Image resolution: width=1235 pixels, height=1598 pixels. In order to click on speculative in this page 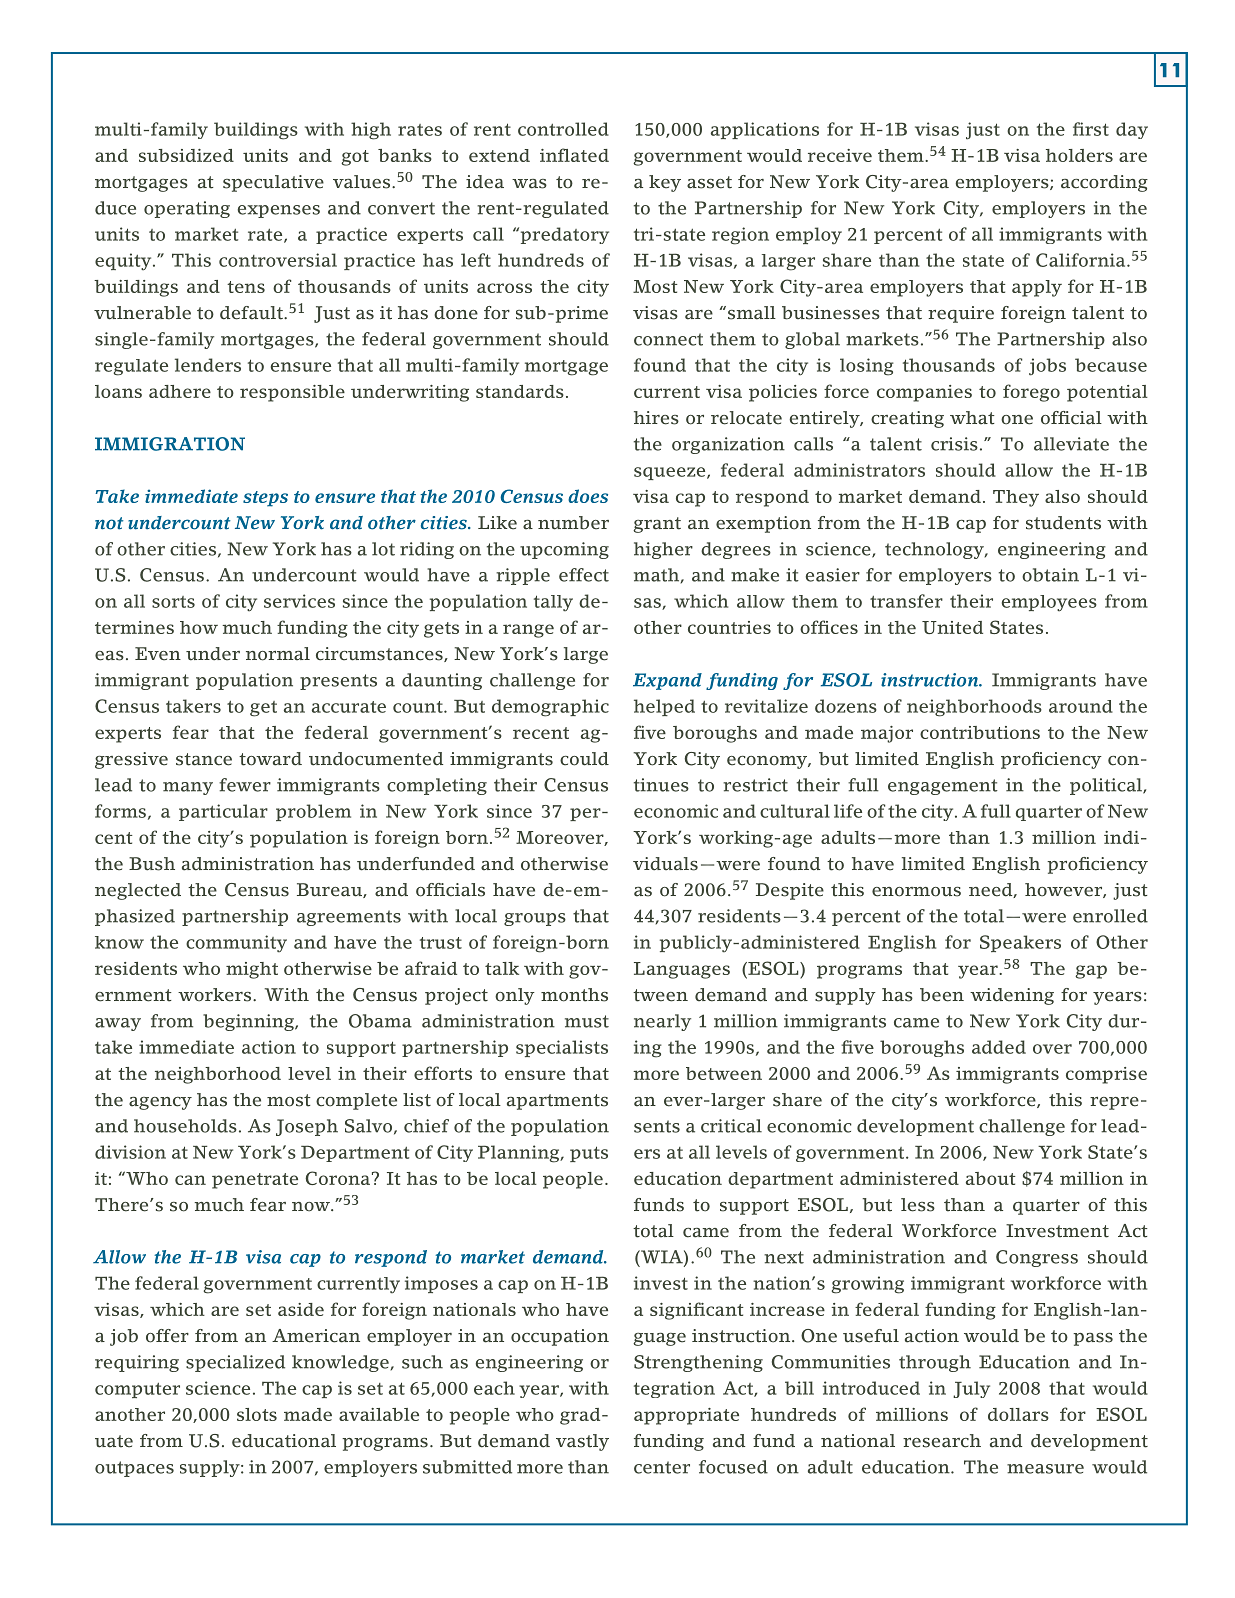, I will do `click(273, 183)`.
